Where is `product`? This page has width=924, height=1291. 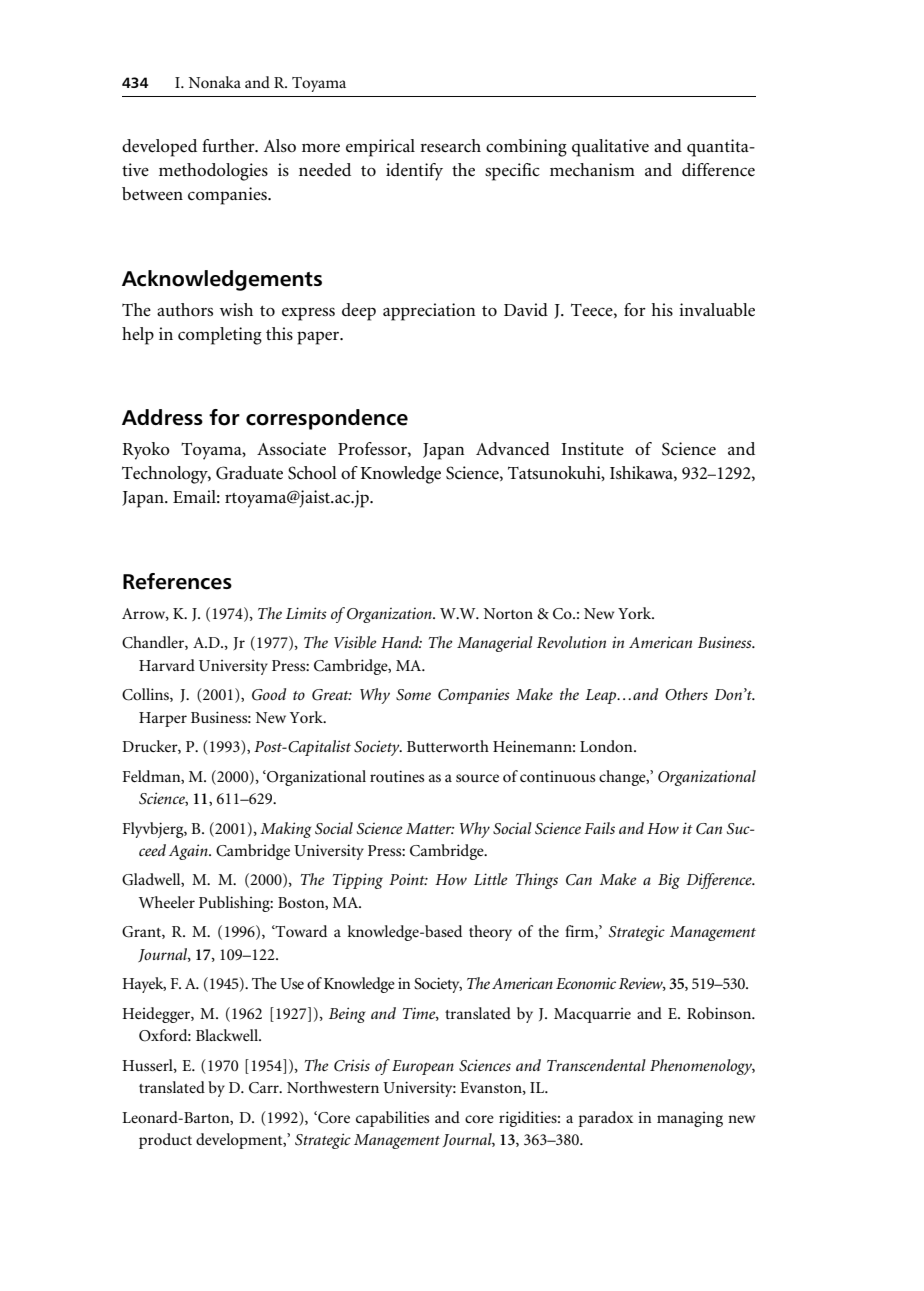 product is located at coordinates (165, 1141).
